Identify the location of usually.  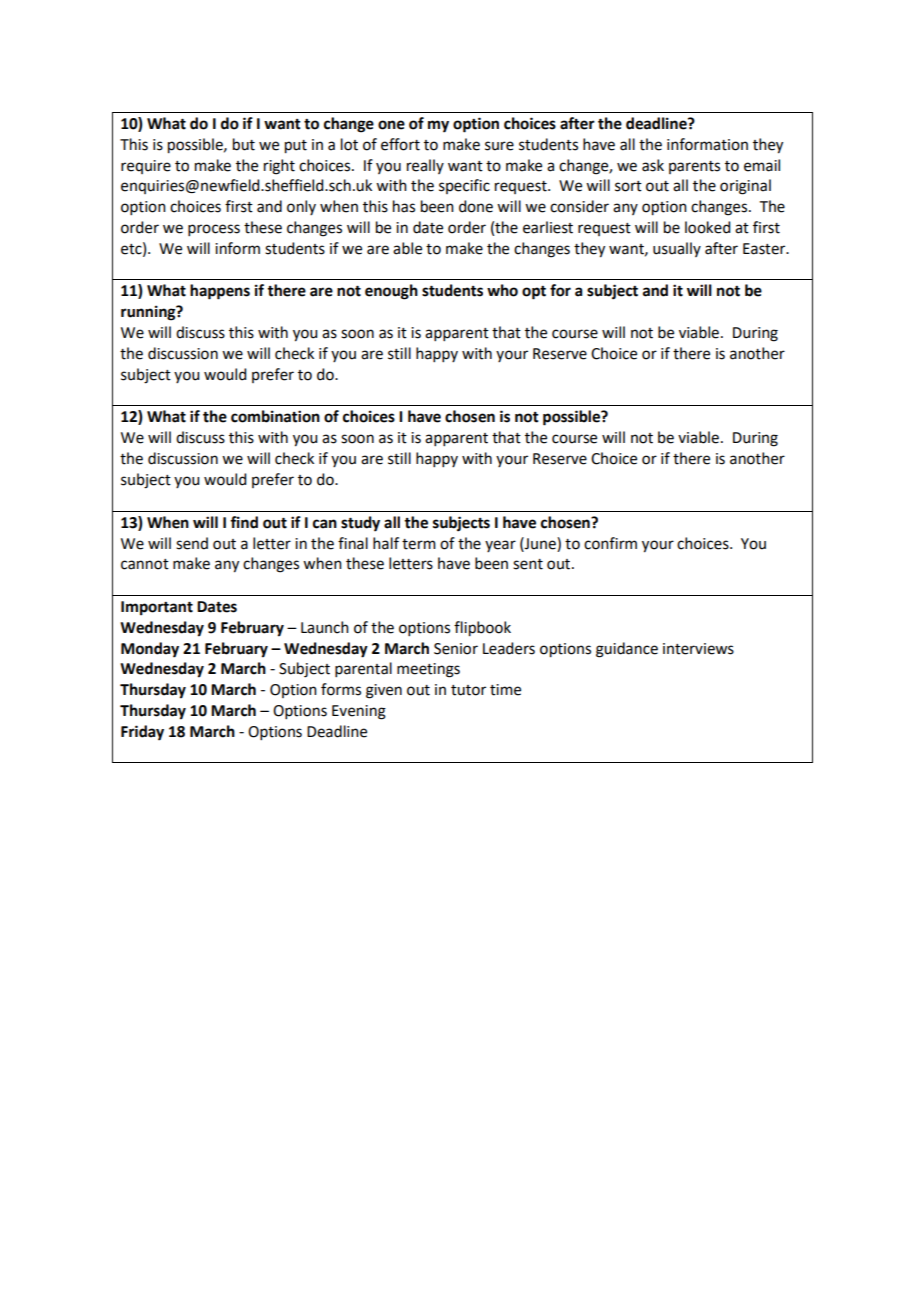
(677, 249).
